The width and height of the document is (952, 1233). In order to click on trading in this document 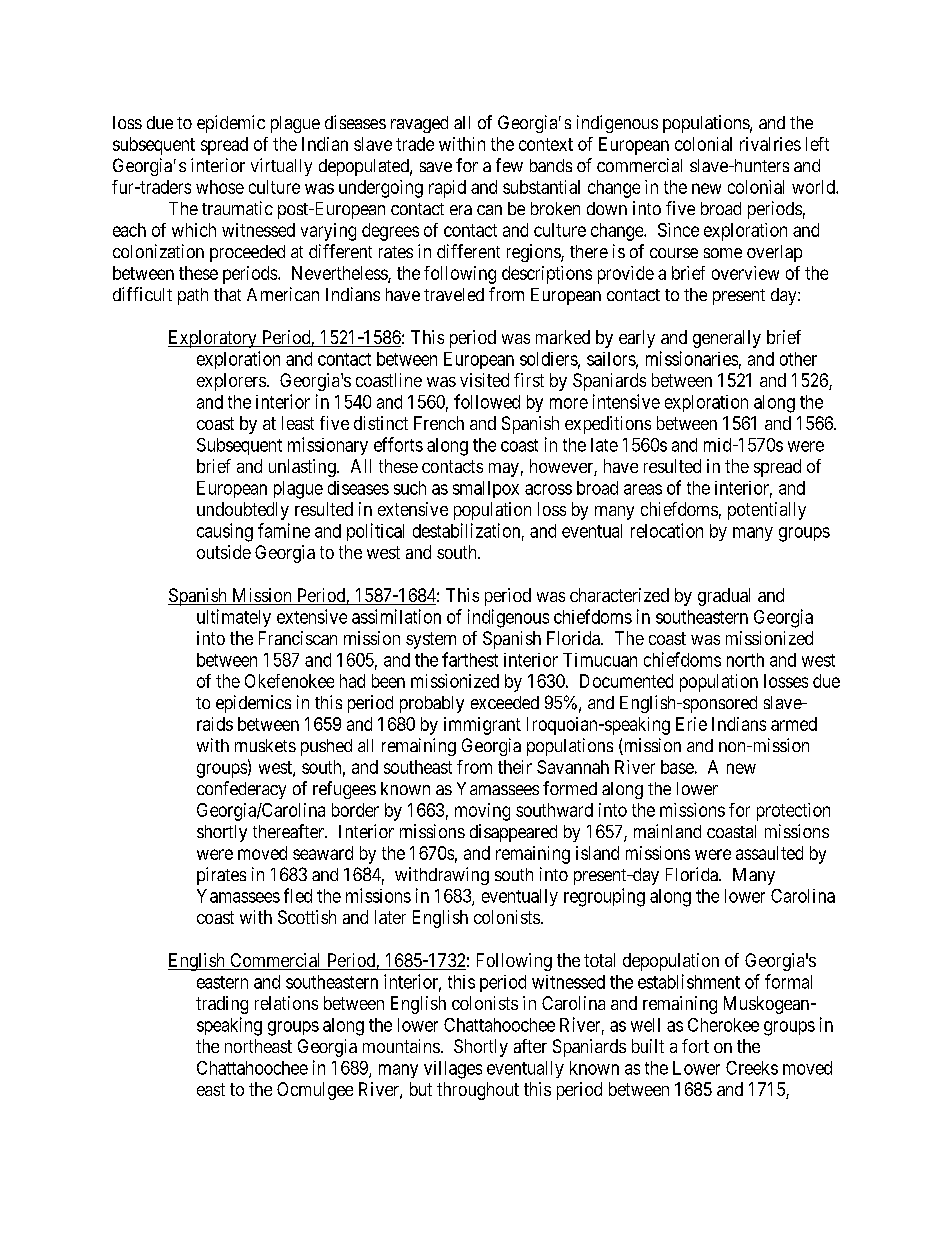, I will do `click(222, 1005)`.
